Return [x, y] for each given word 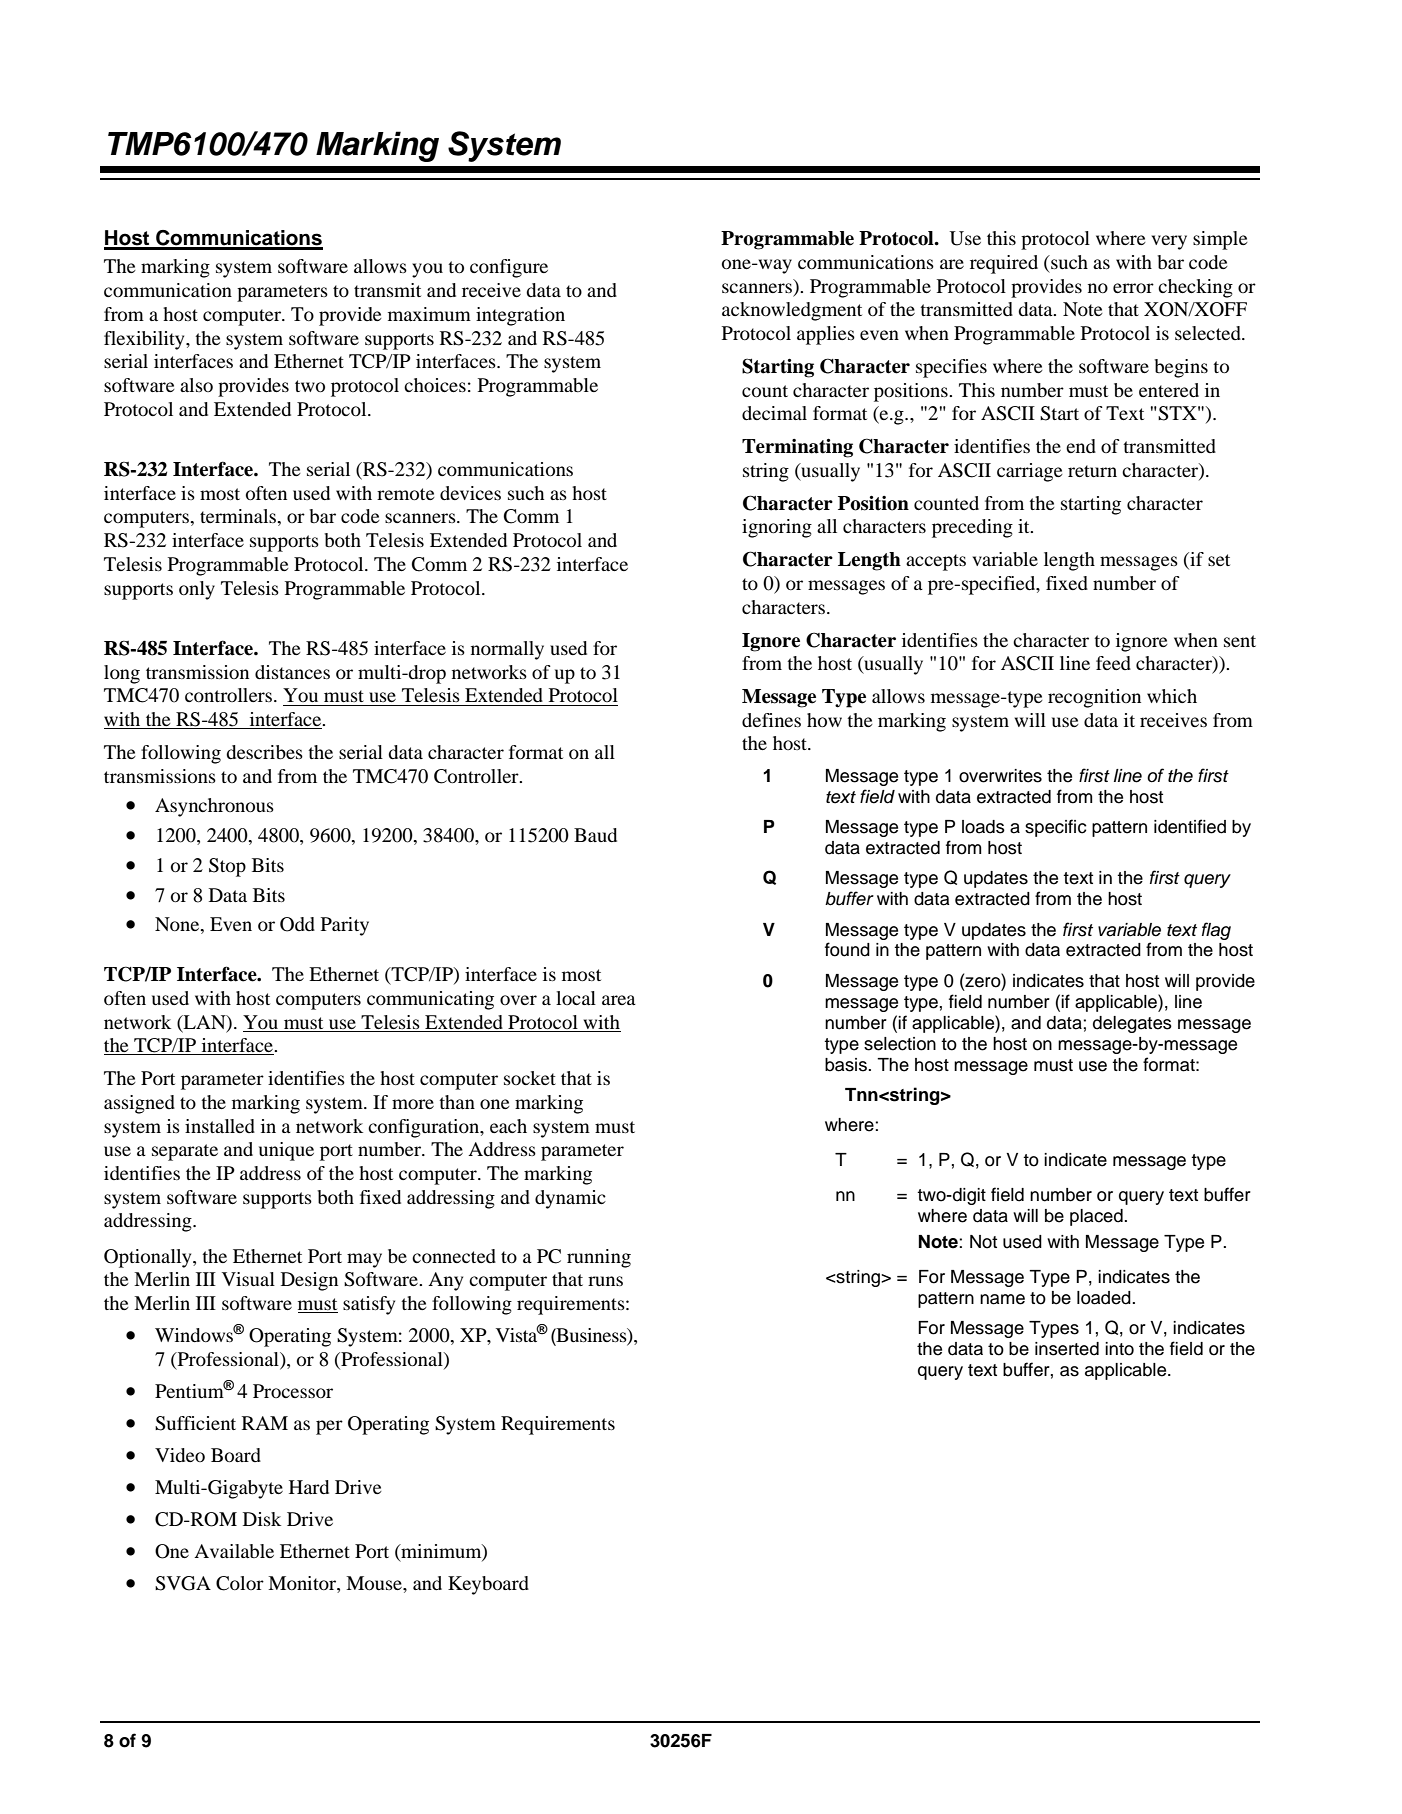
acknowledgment [792, 311]
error [1133, 288]
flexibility [145, 340]
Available [234, 1551]
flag [1216, 931]
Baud [595, 835]
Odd [297, 924]
